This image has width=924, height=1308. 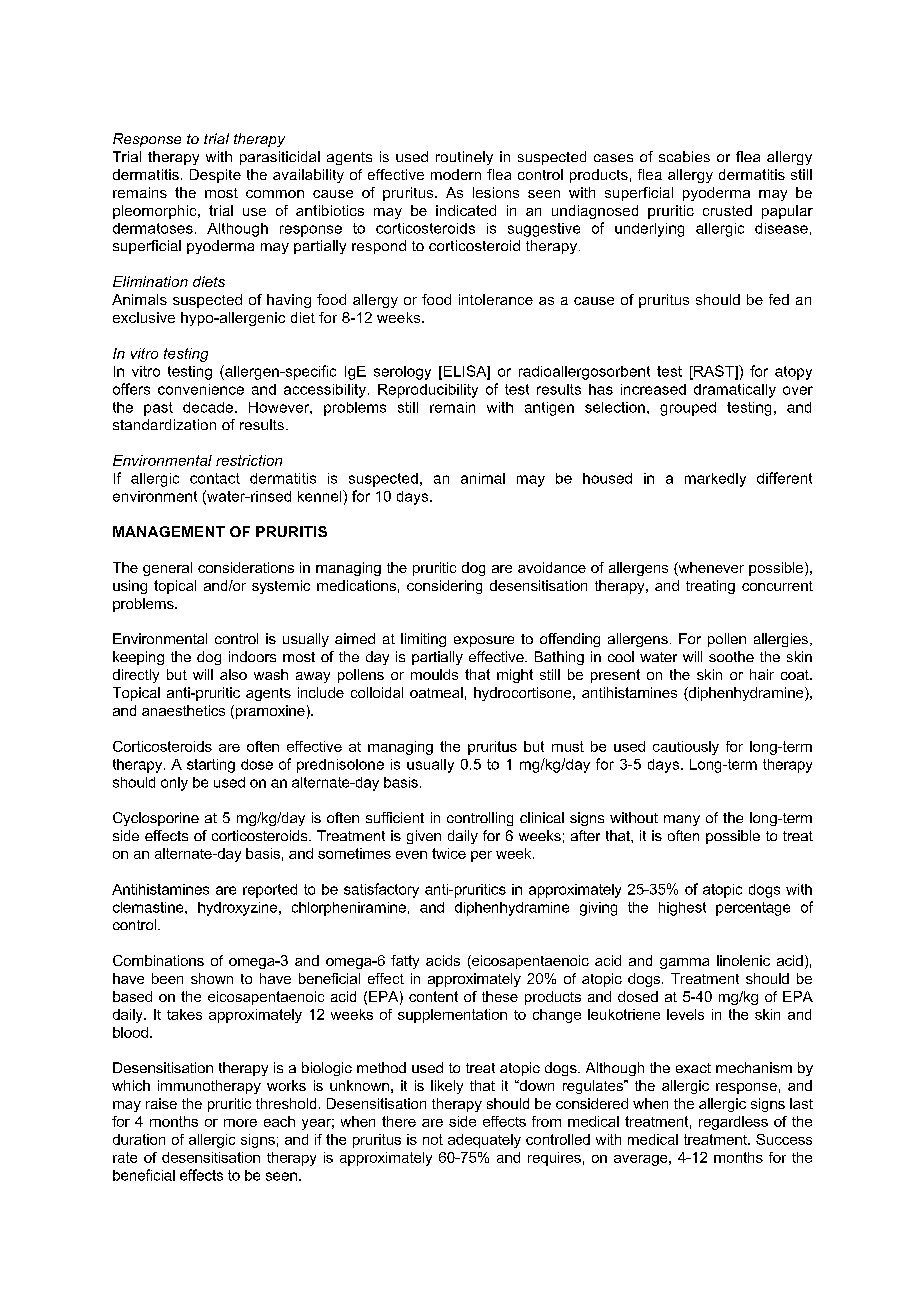 What do you see at coordinates (215, 176) in the image?
I see `Despite` at bounding box center [215, 176].
